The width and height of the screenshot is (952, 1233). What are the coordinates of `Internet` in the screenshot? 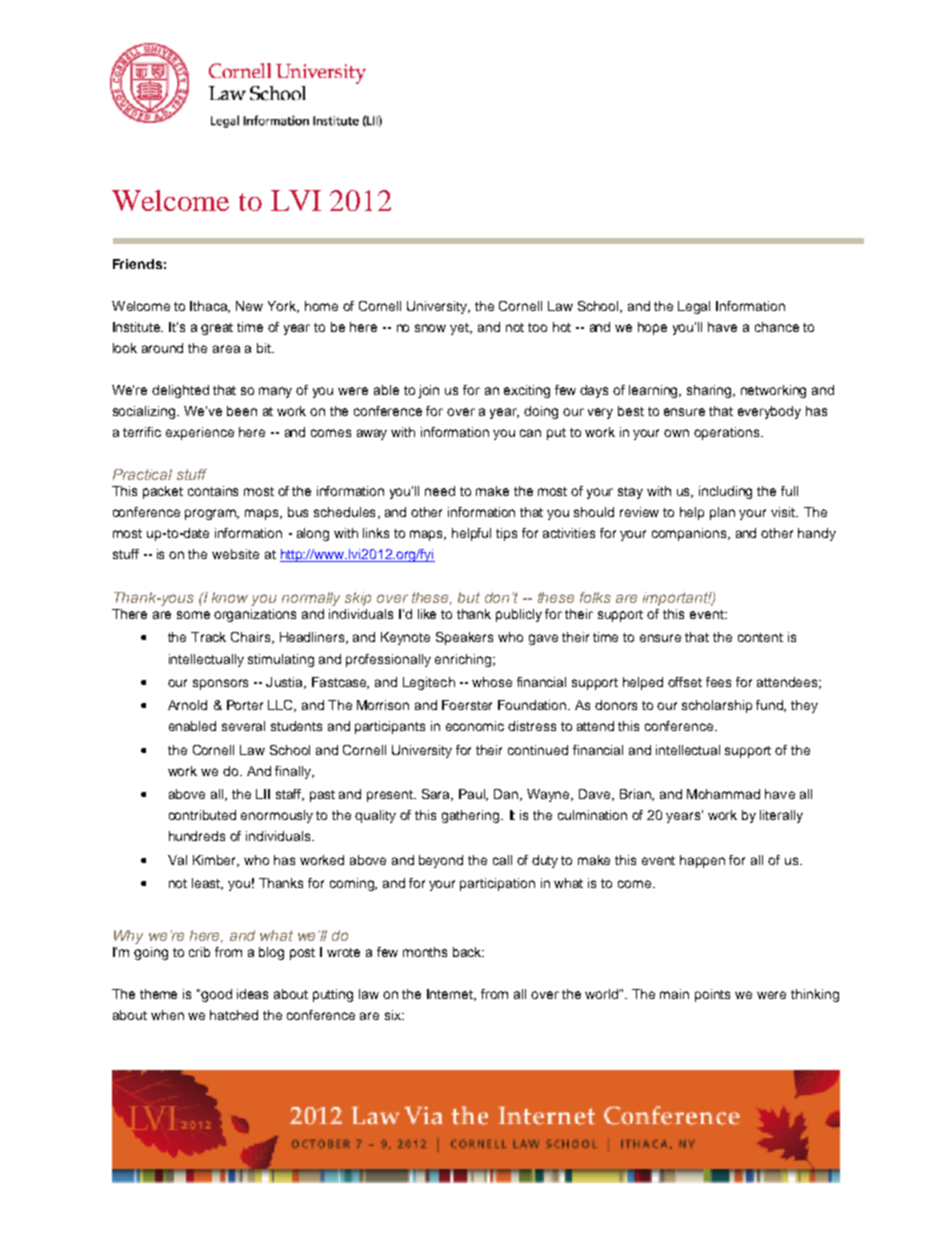 It's located at (451, 995).
